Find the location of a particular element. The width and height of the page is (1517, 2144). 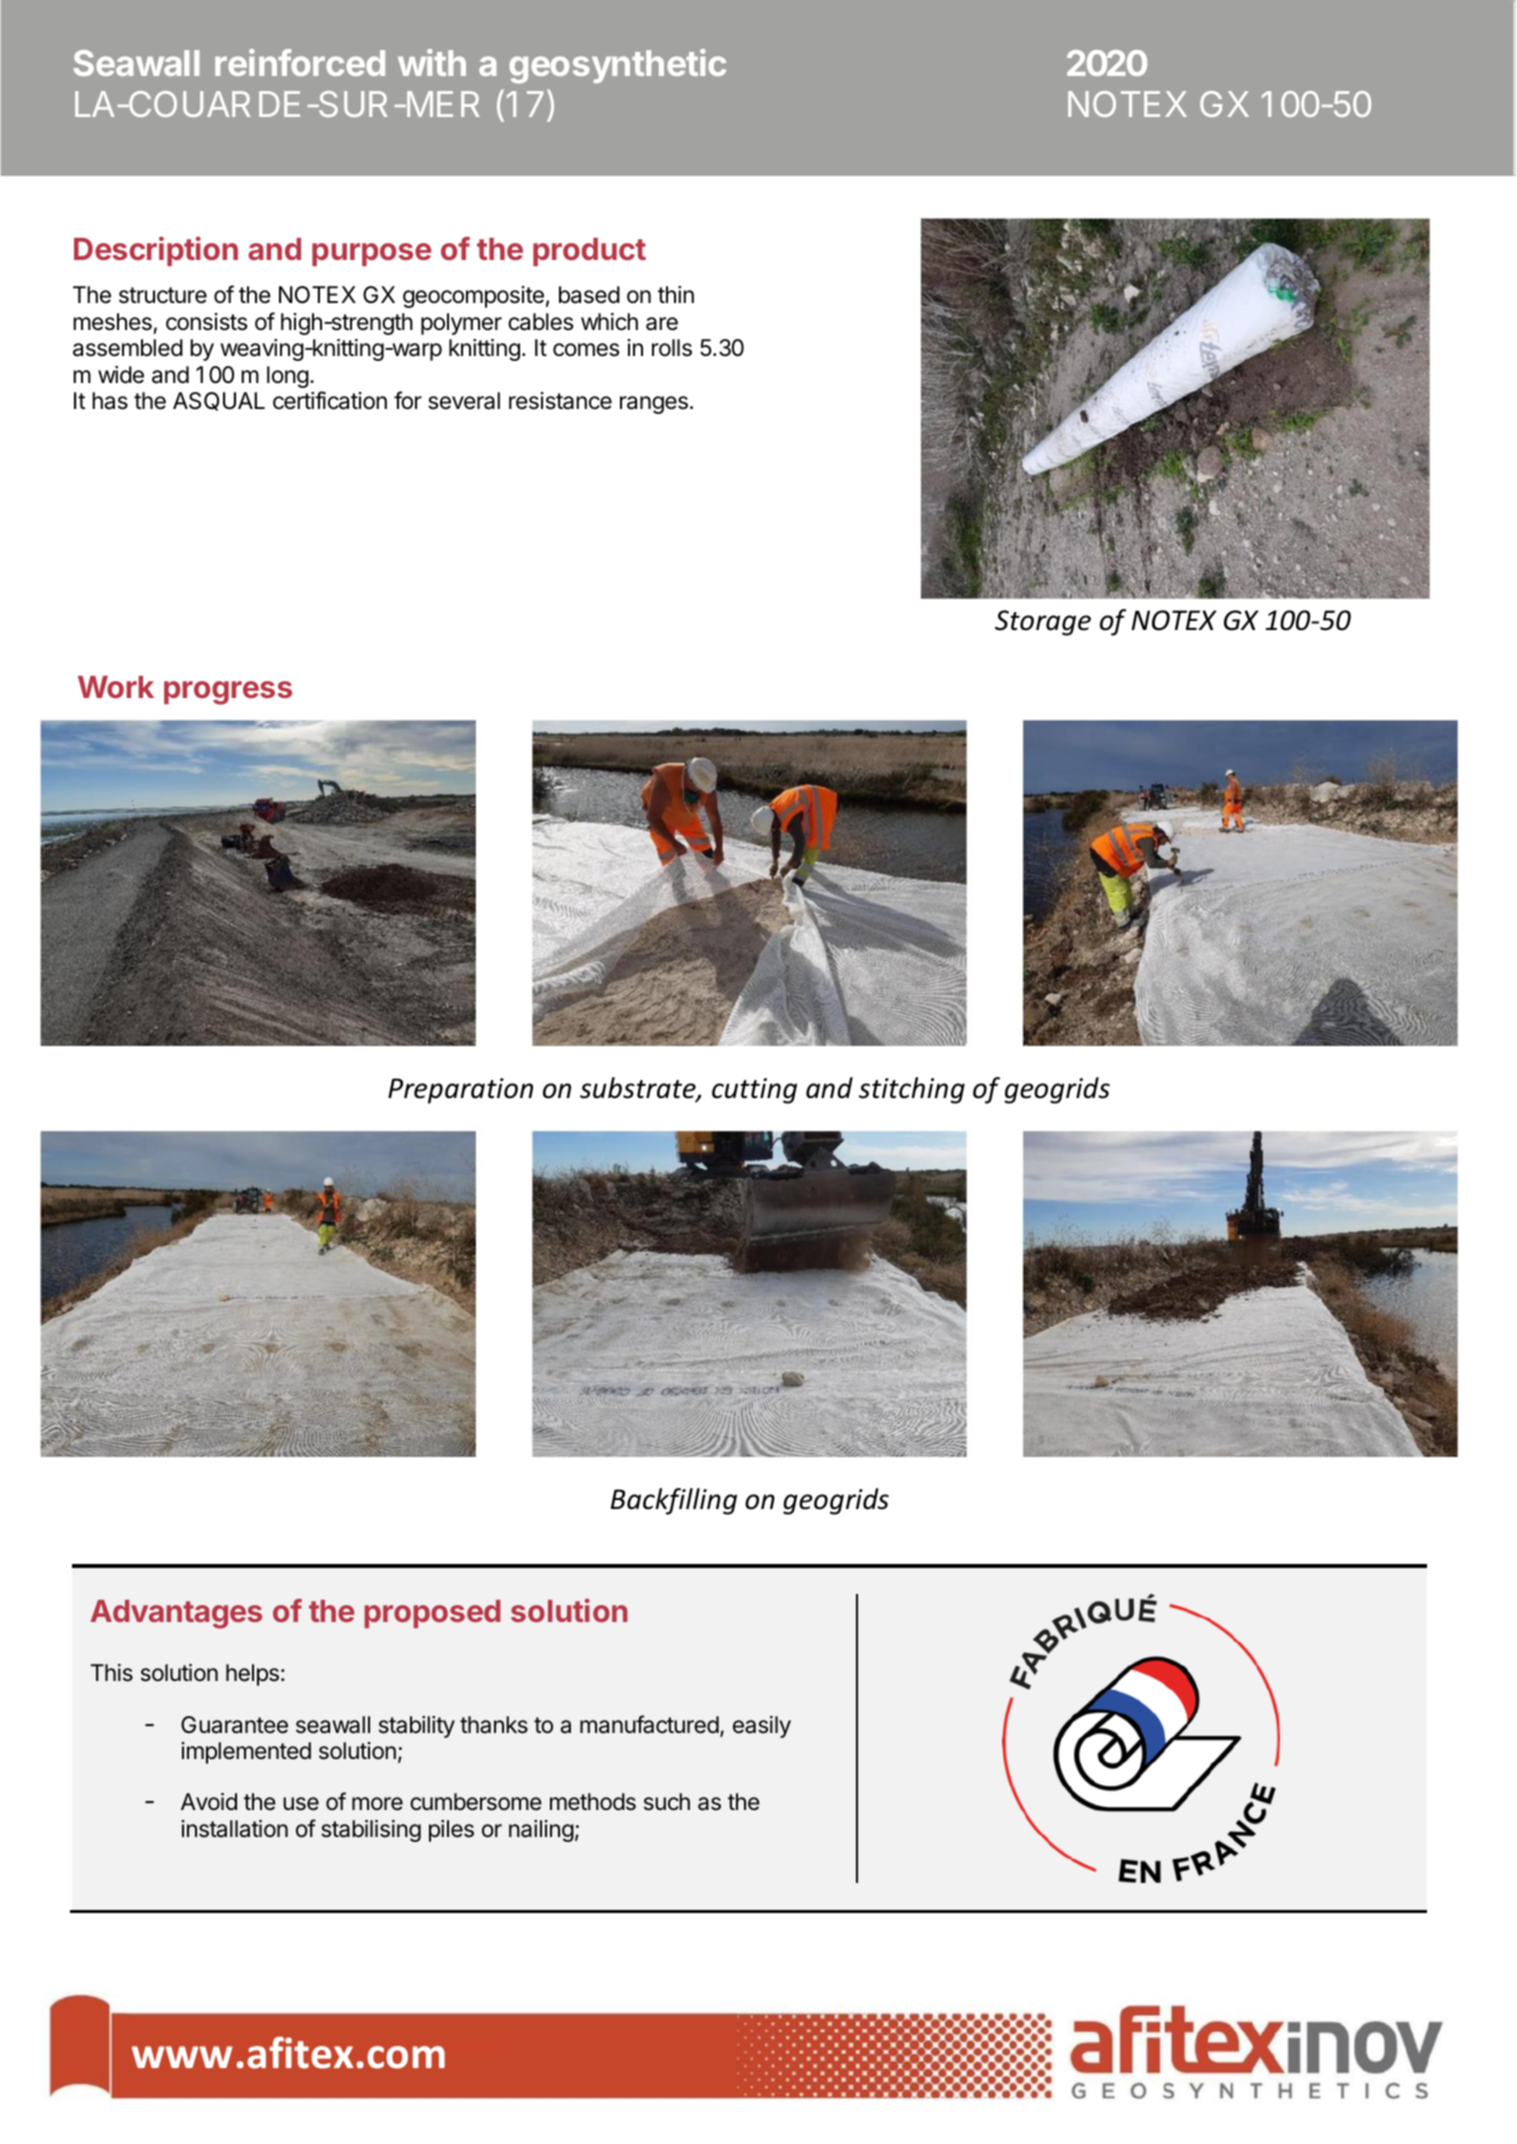

reinforced is located at coordinates (300, 62).
